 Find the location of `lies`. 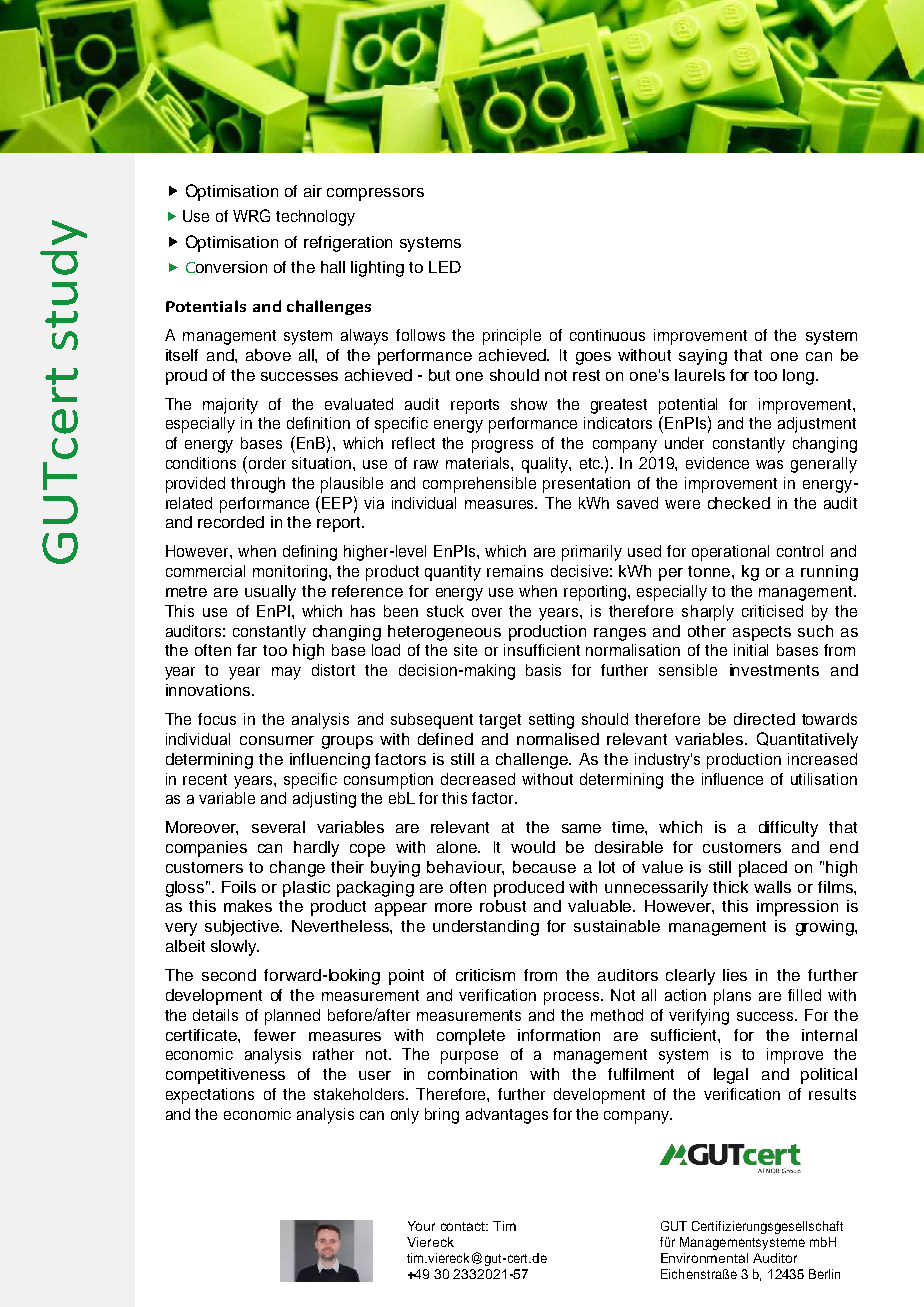

lies is located at coordinates (735, 975).
